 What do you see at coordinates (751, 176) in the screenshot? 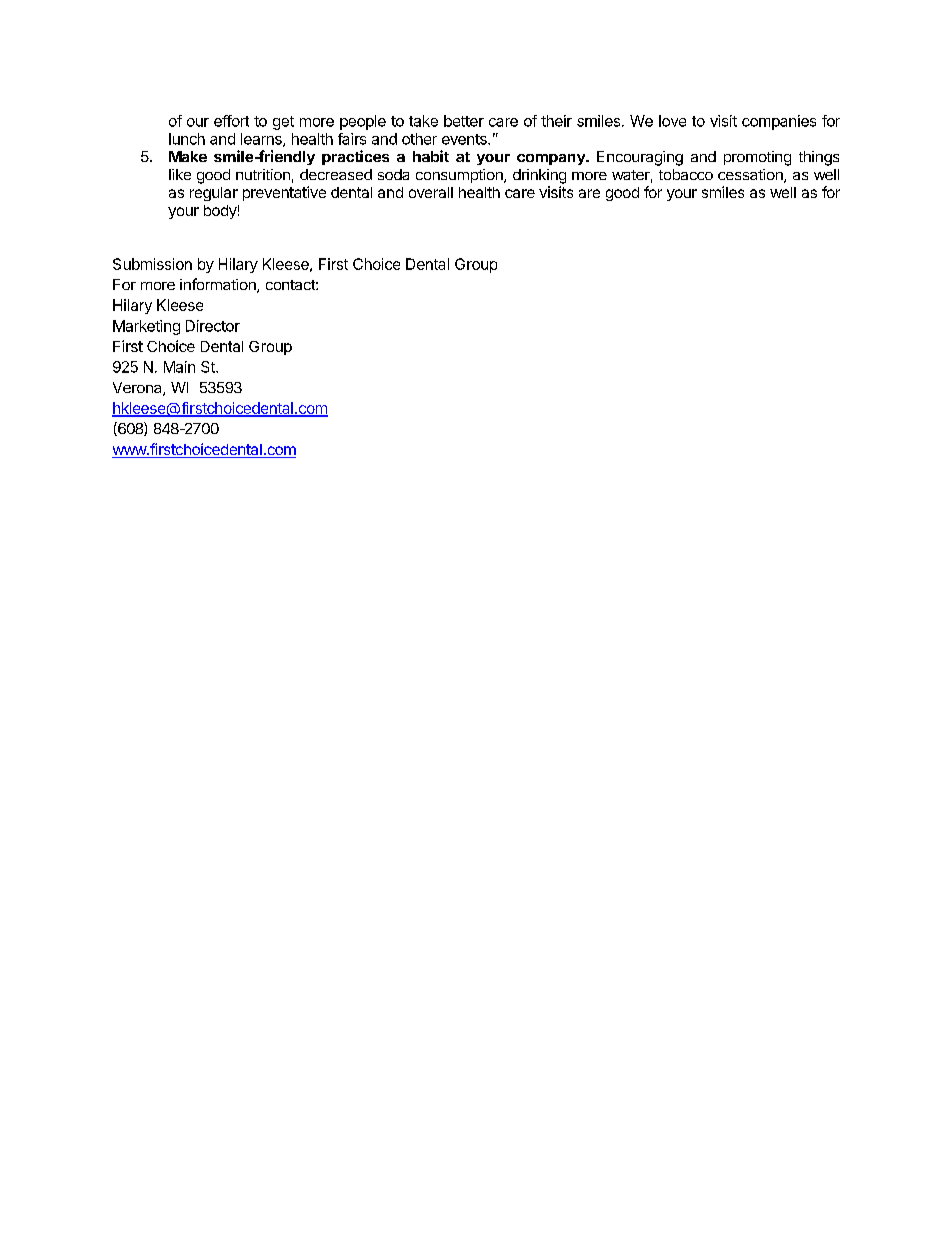
I see `cessation` at bounding box center [751, 176].
